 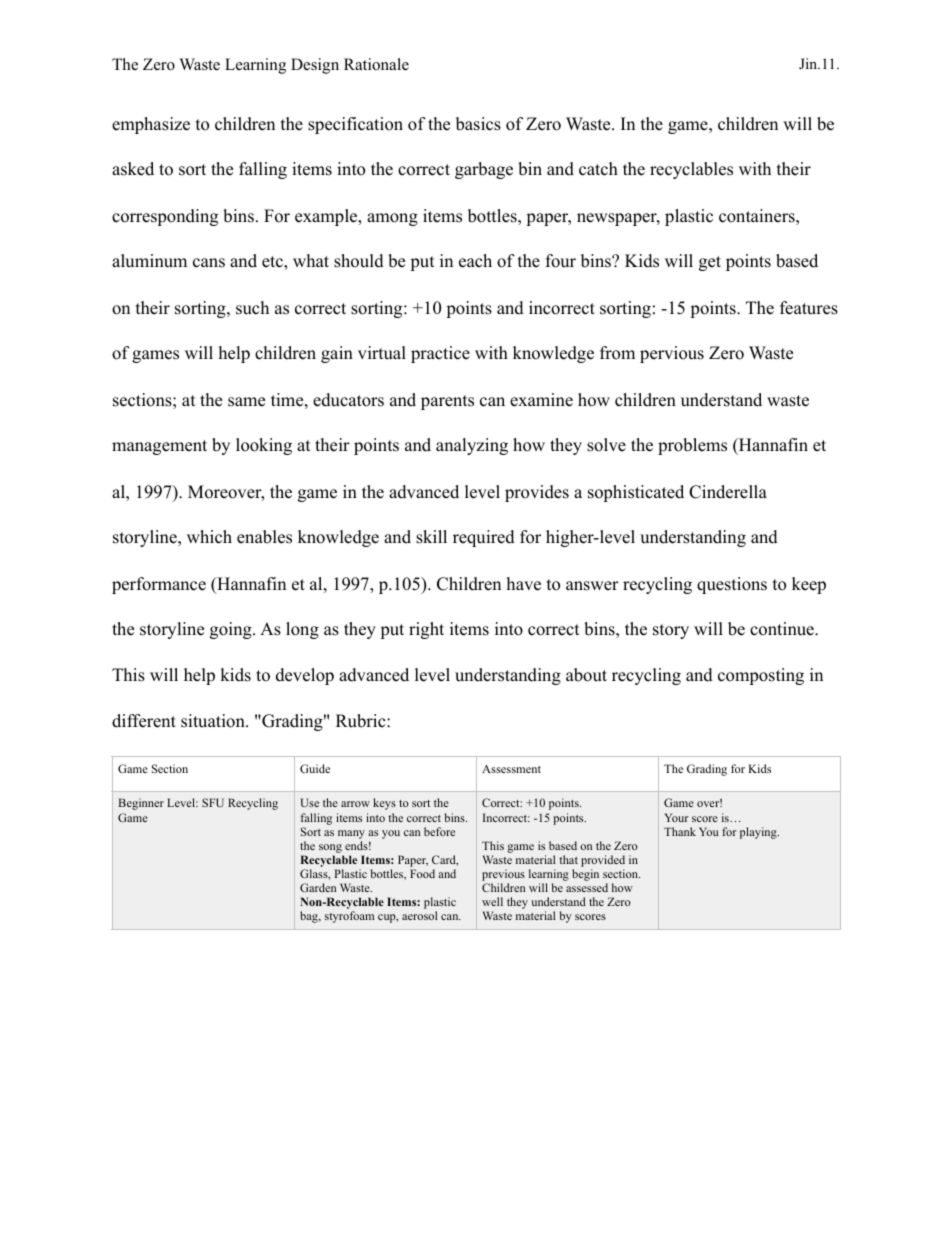 What do you see at coordinates (214, 721) in the document?
I see `situation` at bounding box center [214, 721].
